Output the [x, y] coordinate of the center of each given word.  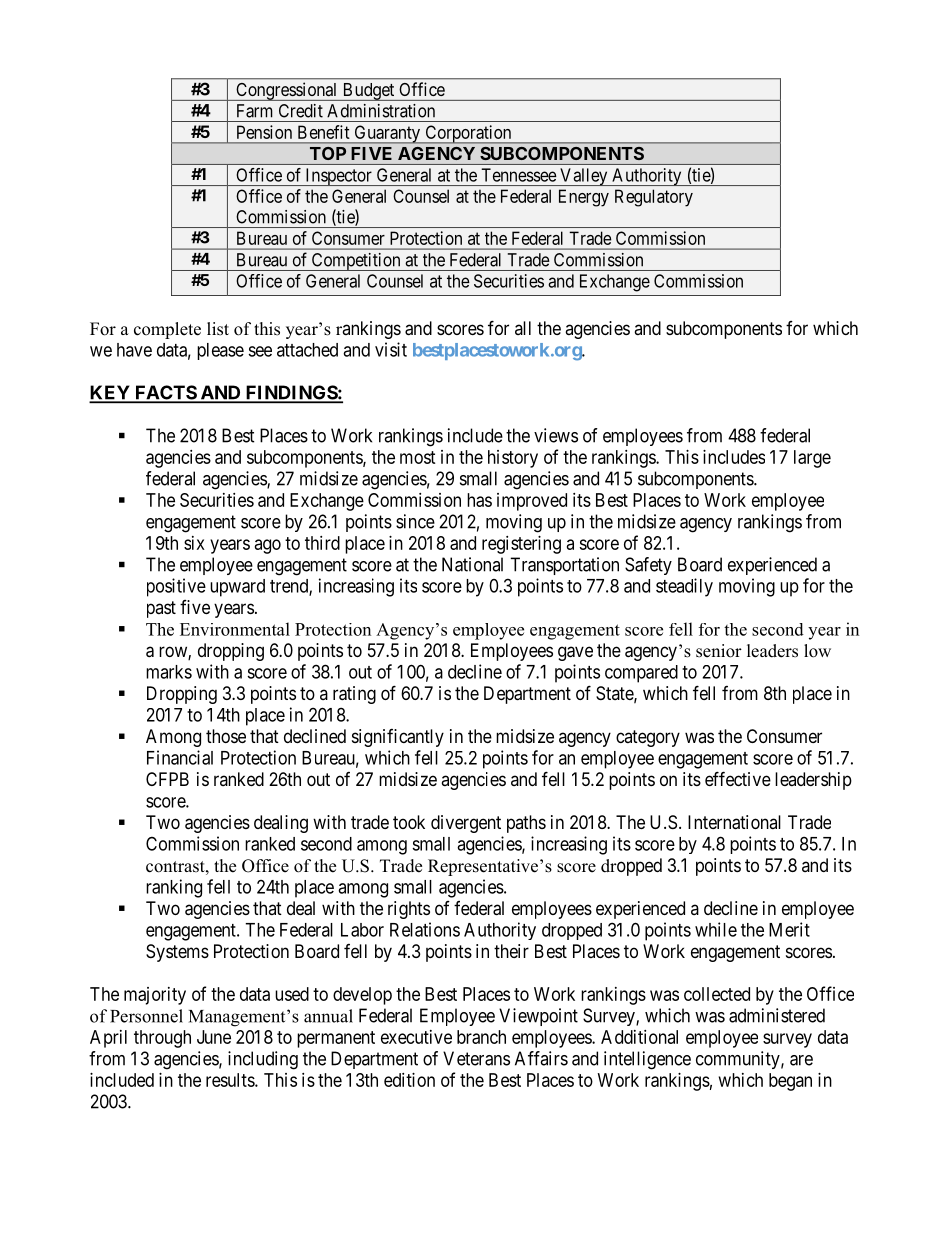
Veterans [476, 1058]
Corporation [468, 134]
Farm [255, 111]
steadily [684, 587]
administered [777, 1015]
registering [521, 545]
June [214, 1037]
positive [176, 587]
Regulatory [654, 198]
